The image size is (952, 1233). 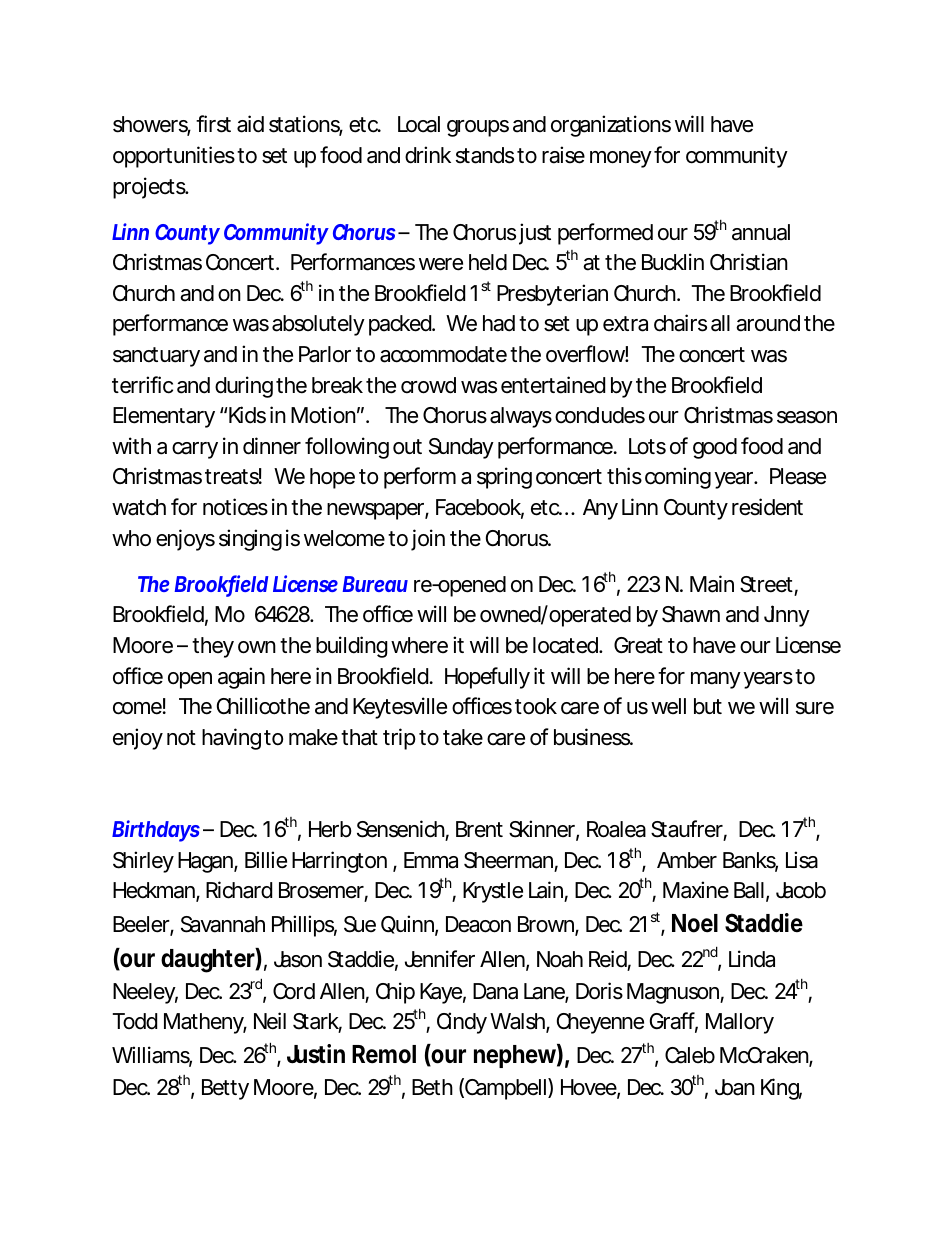 I want to click on take, so click(x=463, y=737).
